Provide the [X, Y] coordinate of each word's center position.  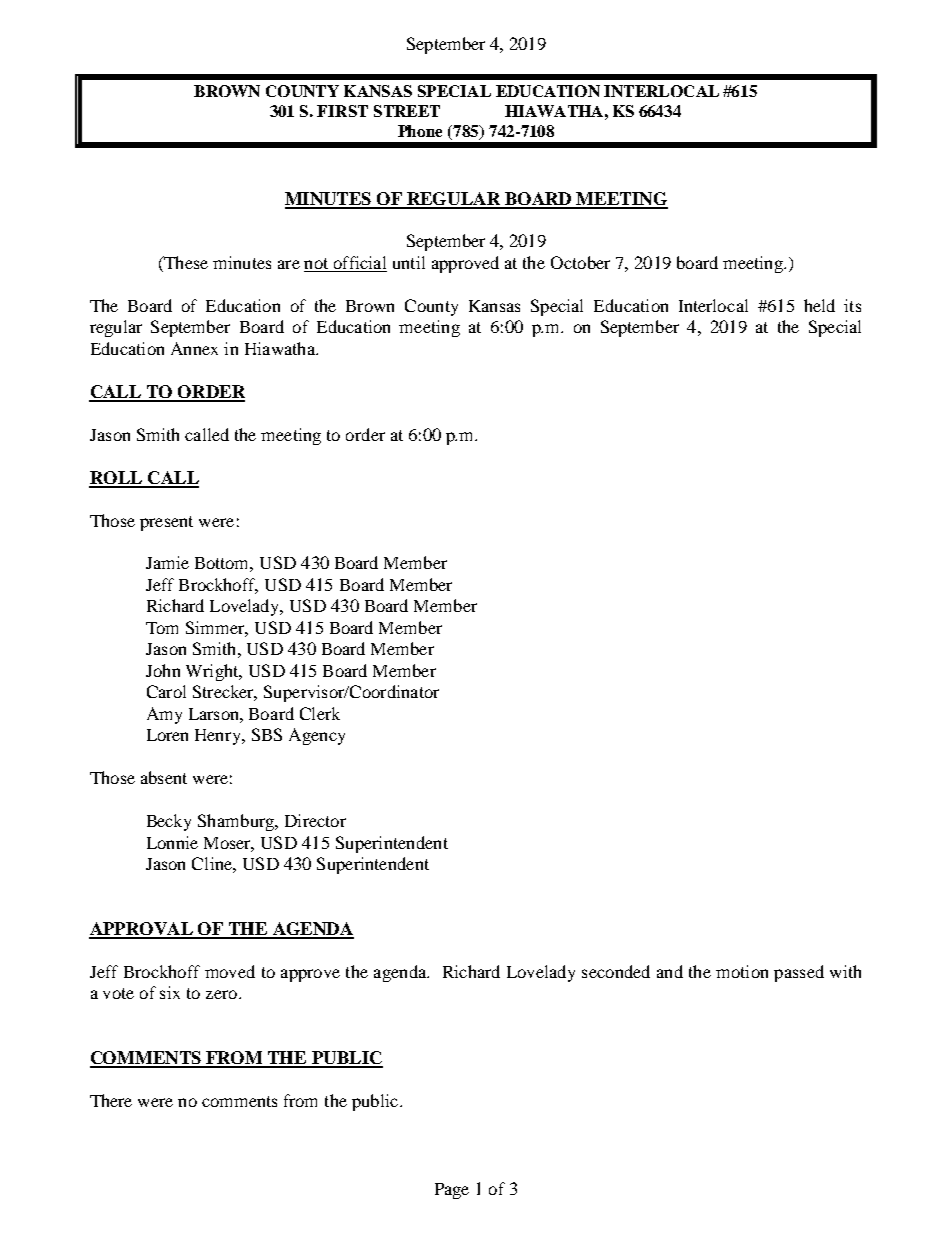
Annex [194, 348]
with [845, 971]
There [111, 1100]
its [852, 305]
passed [799, 973]
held [819, 305]
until [409, 262]
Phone [420, 131]
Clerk [320, 713]
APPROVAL [142, 930]
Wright [213, 672]
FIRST [342, 111]
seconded [616, 971]
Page [452, 1191]
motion [742, 971]
